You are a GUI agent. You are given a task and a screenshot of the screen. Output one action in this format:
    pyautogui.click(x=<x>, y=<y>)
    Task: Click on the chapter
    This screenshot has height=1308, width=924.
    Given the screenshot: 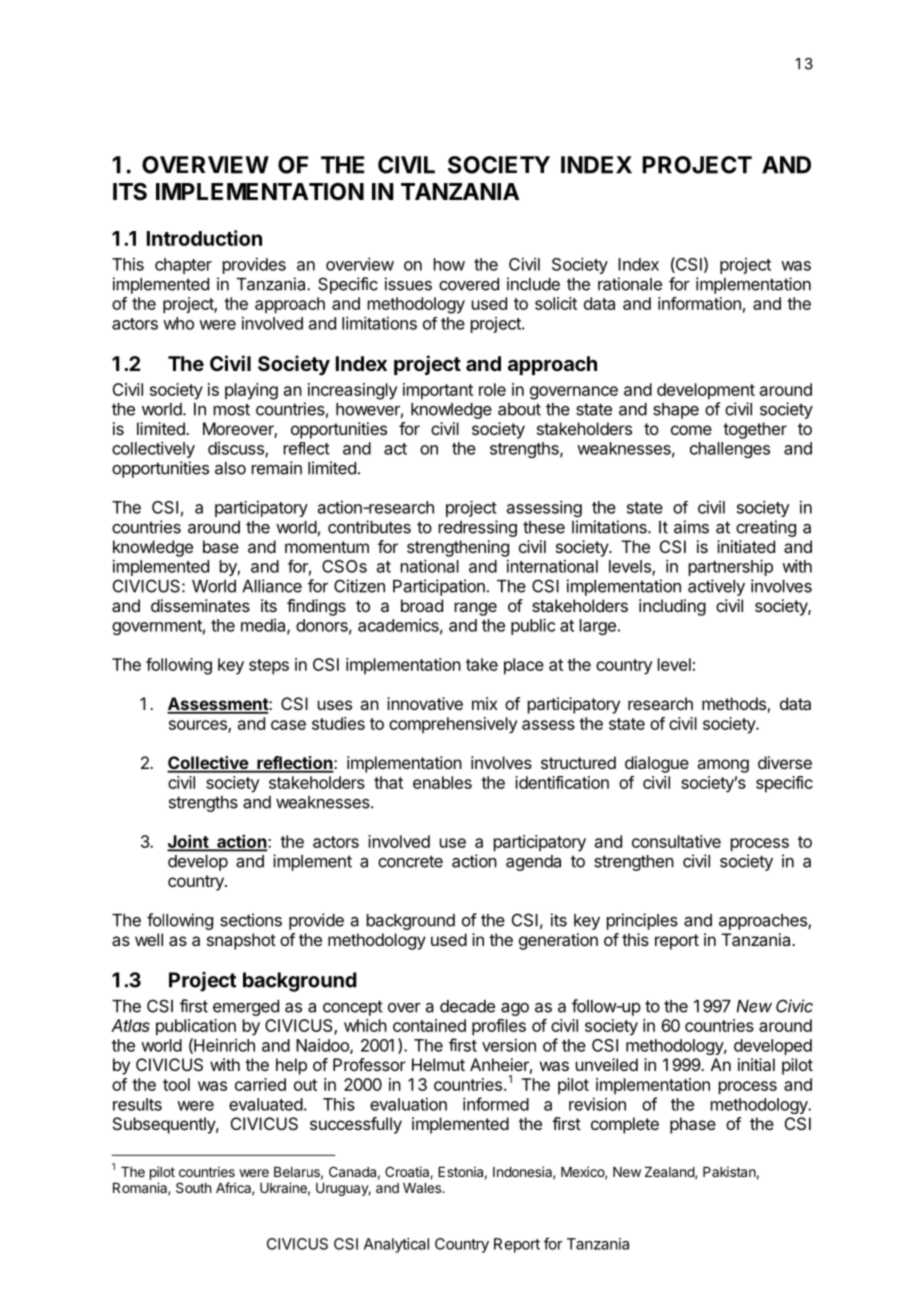 What is the action you would take?
    pyautogui.click(x=183, y=266)
